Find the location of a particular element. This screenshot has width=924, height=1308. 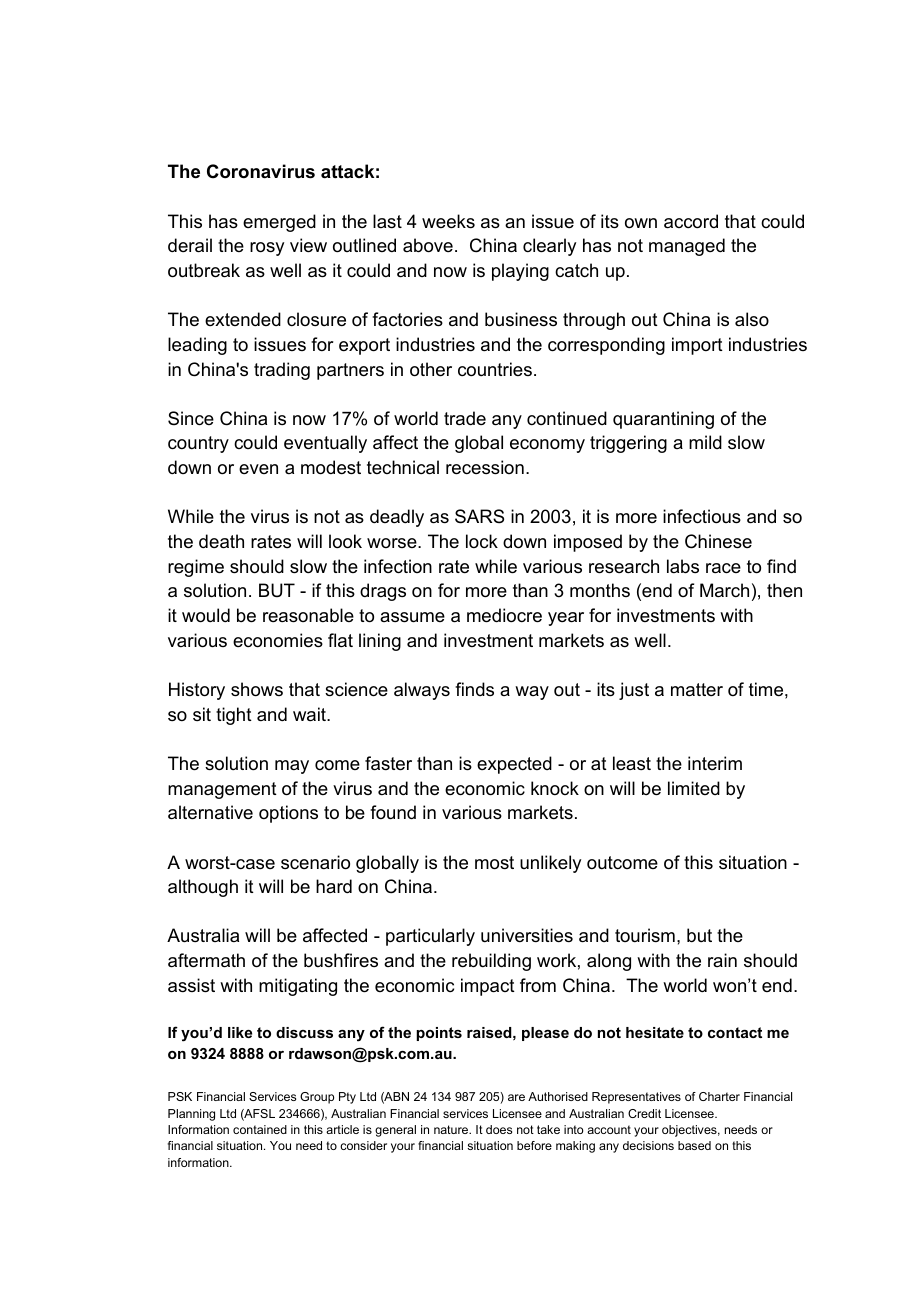

playing is located at coordinates (520, 272).
